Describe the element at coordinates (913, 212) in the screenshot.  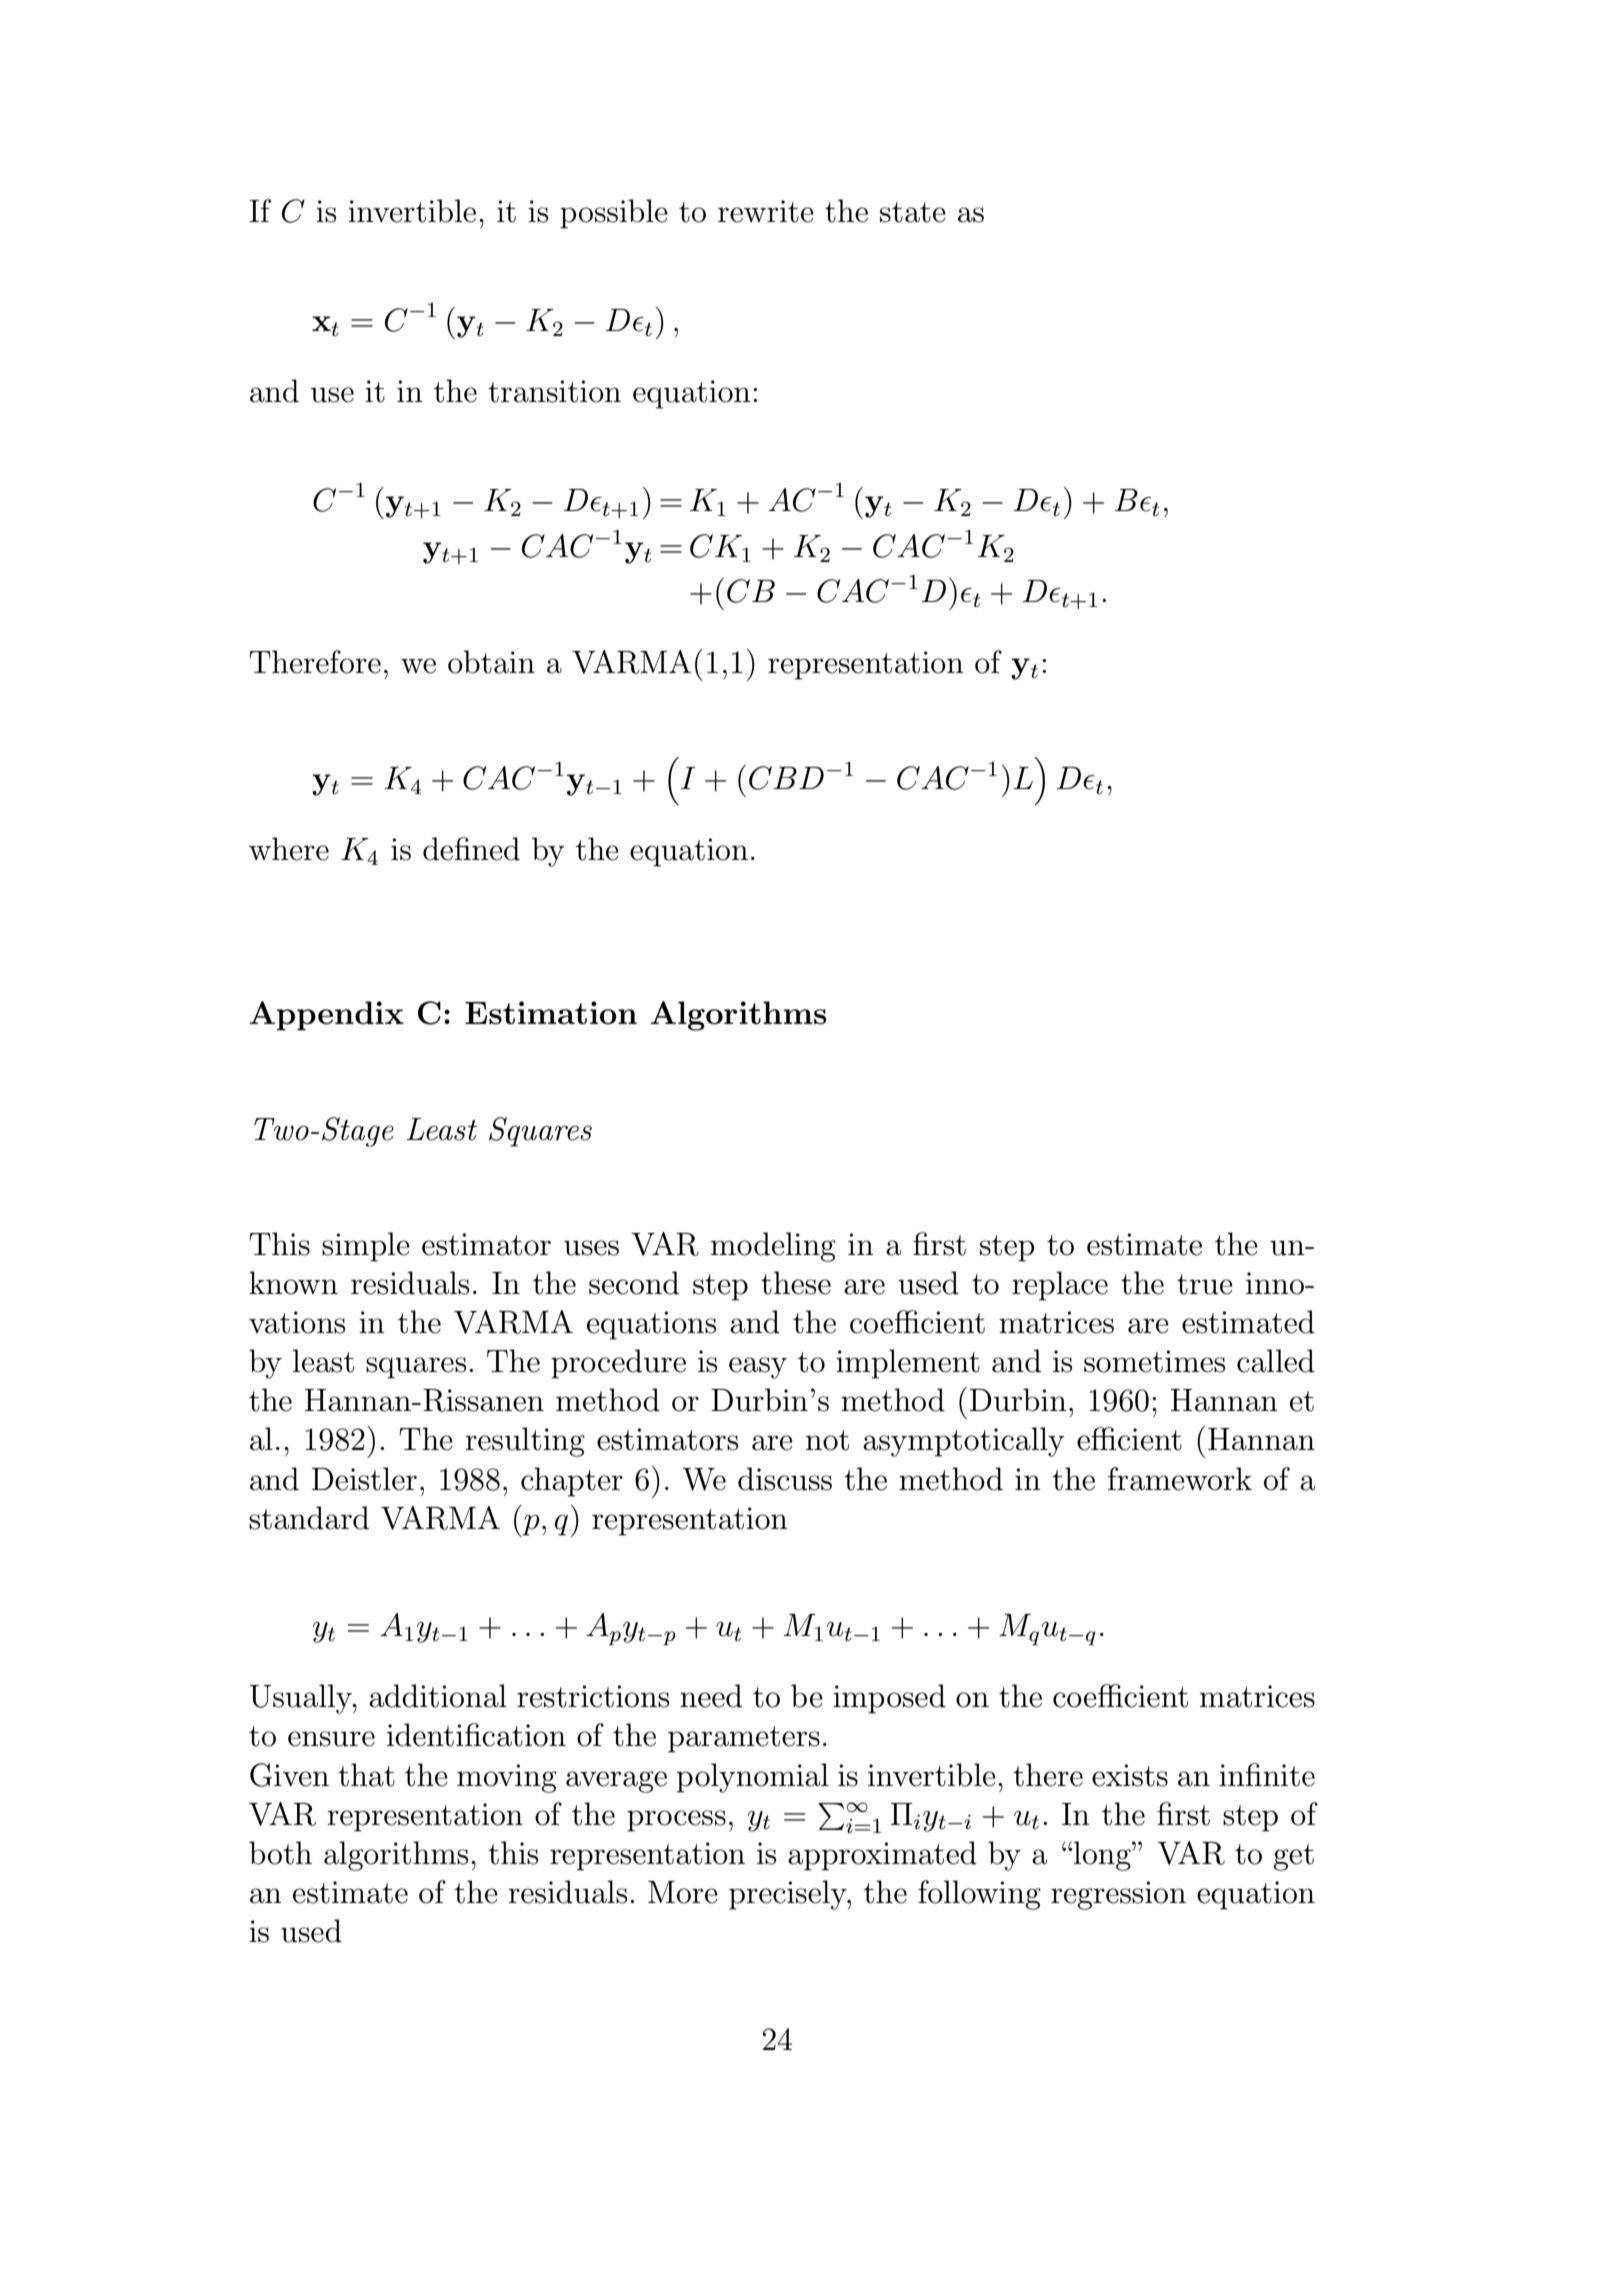
I see `state` at that location.
